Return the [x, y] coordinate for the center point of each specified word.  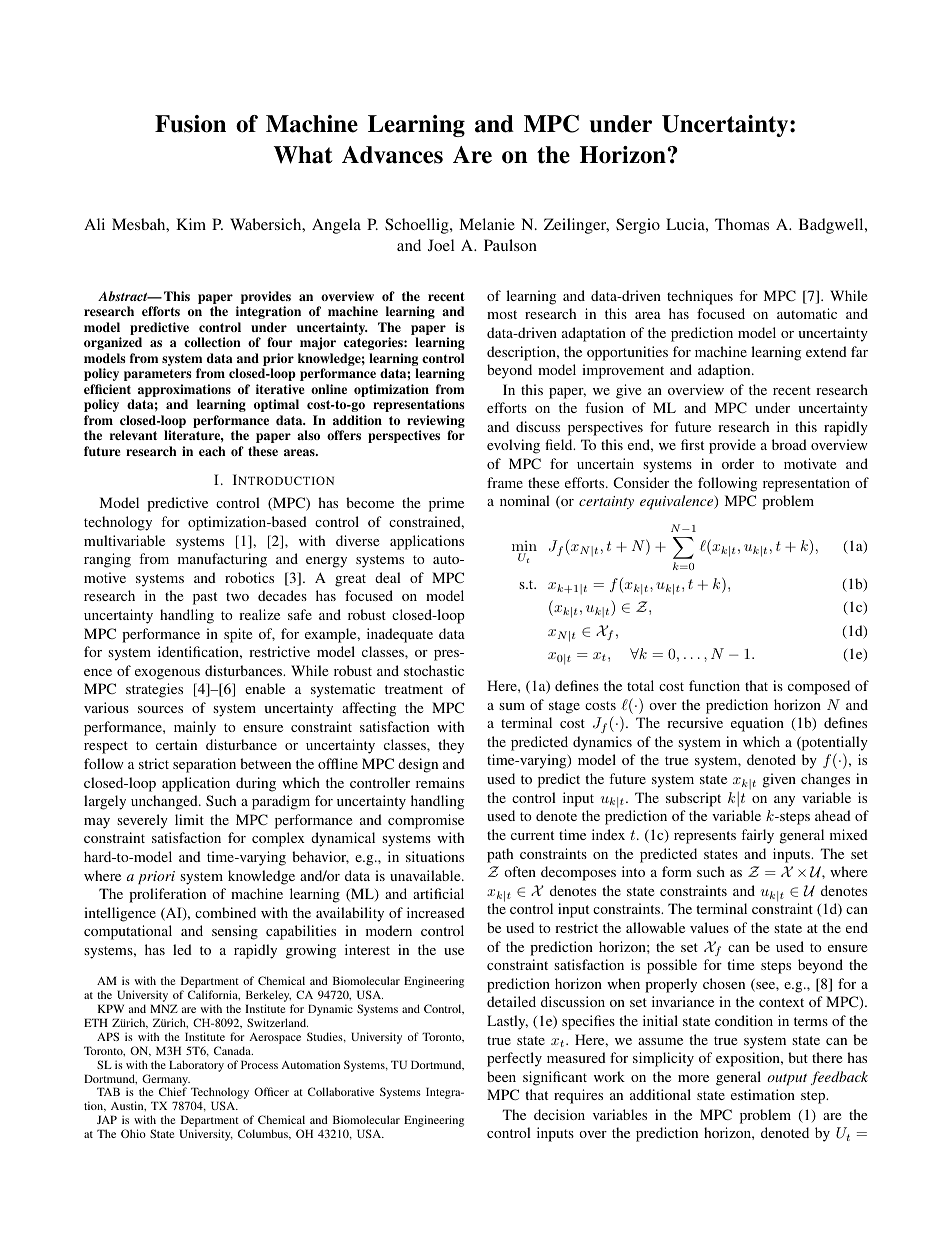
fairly [757, 836]
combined [225, 912]
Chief [173, 1091]
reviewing [436, 423]
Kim [191, 224]
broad [789, 444]
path [500, 855]
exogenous [167, 674]
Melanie [487, 224]
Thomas [742, 224]
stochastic [434, 670]
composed [819, 687]
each [212, 451]
